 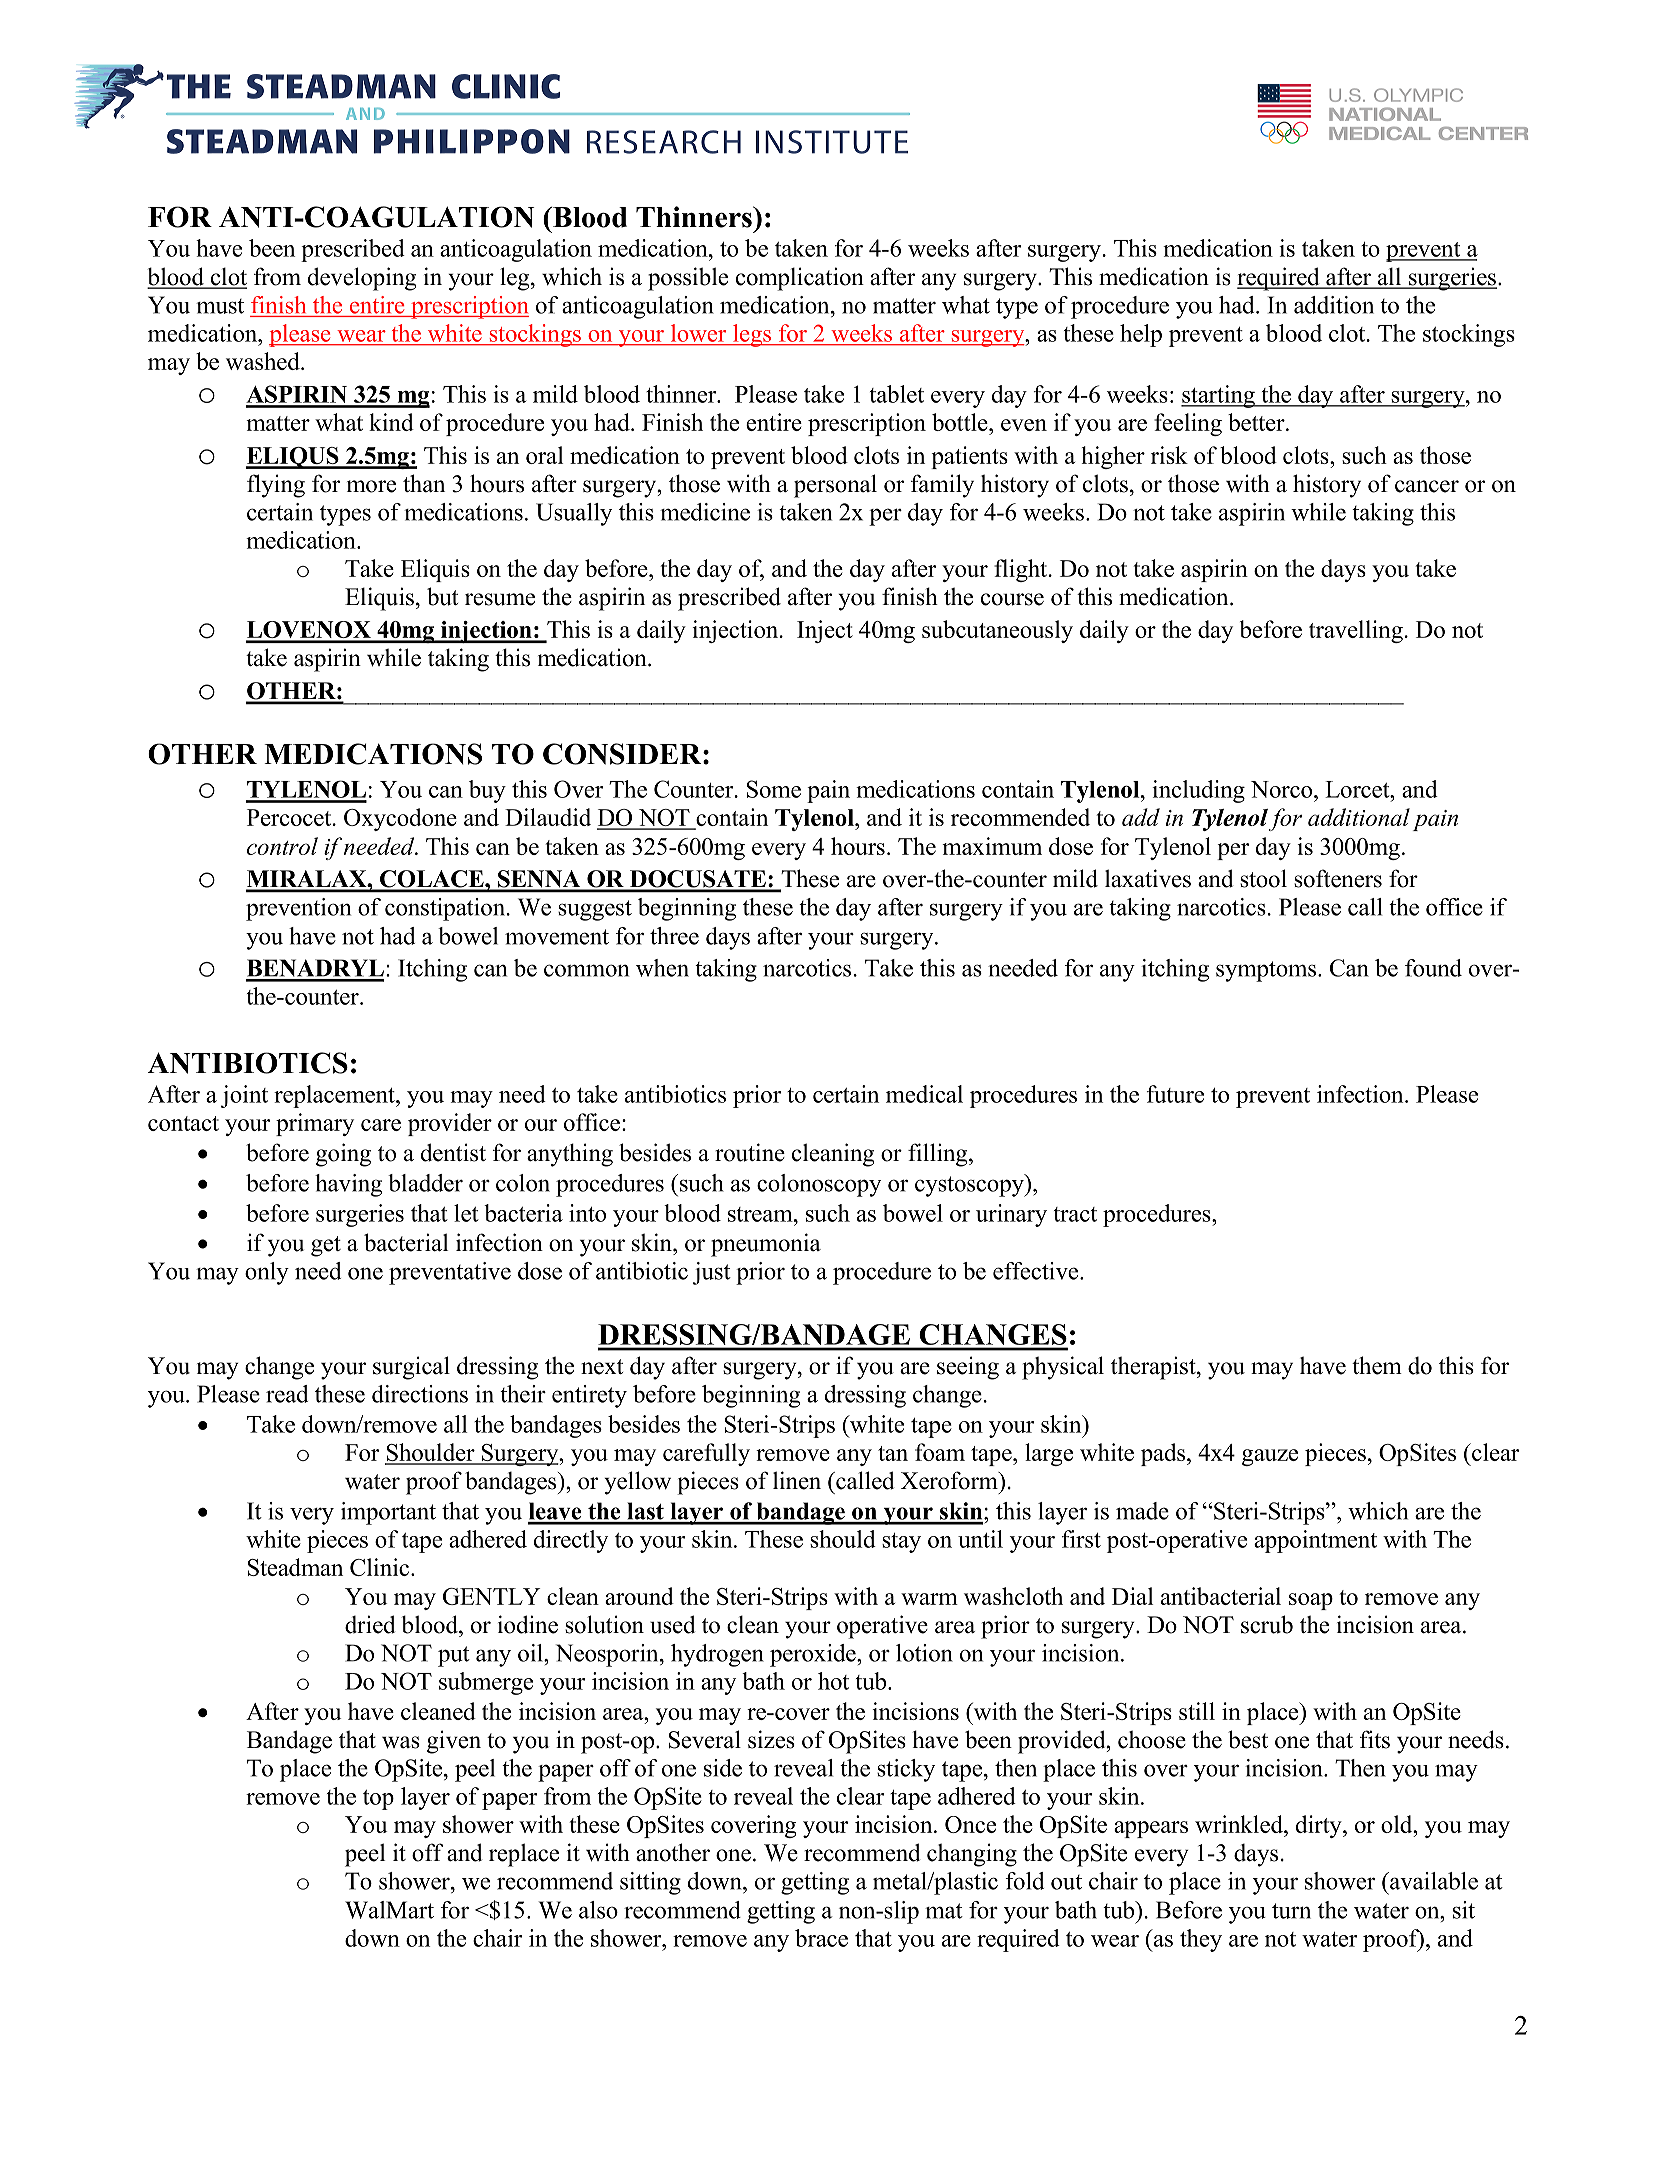 What do you see at coordinates (362, 279) in the screenshot?
I see `developing` at bounding box center [362, 279].
